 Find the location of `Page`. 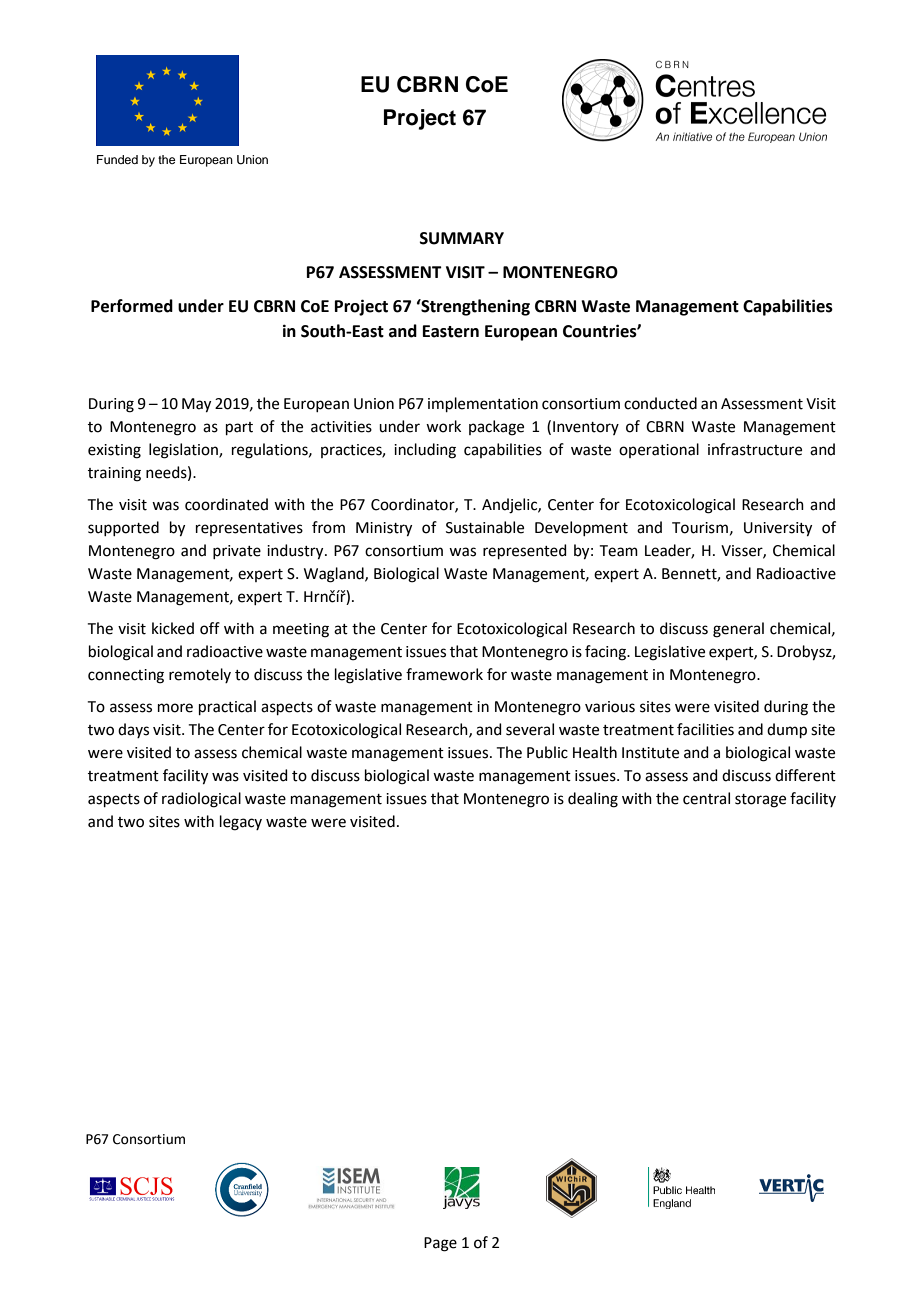

Page is located at coordinates (440, 1244).
